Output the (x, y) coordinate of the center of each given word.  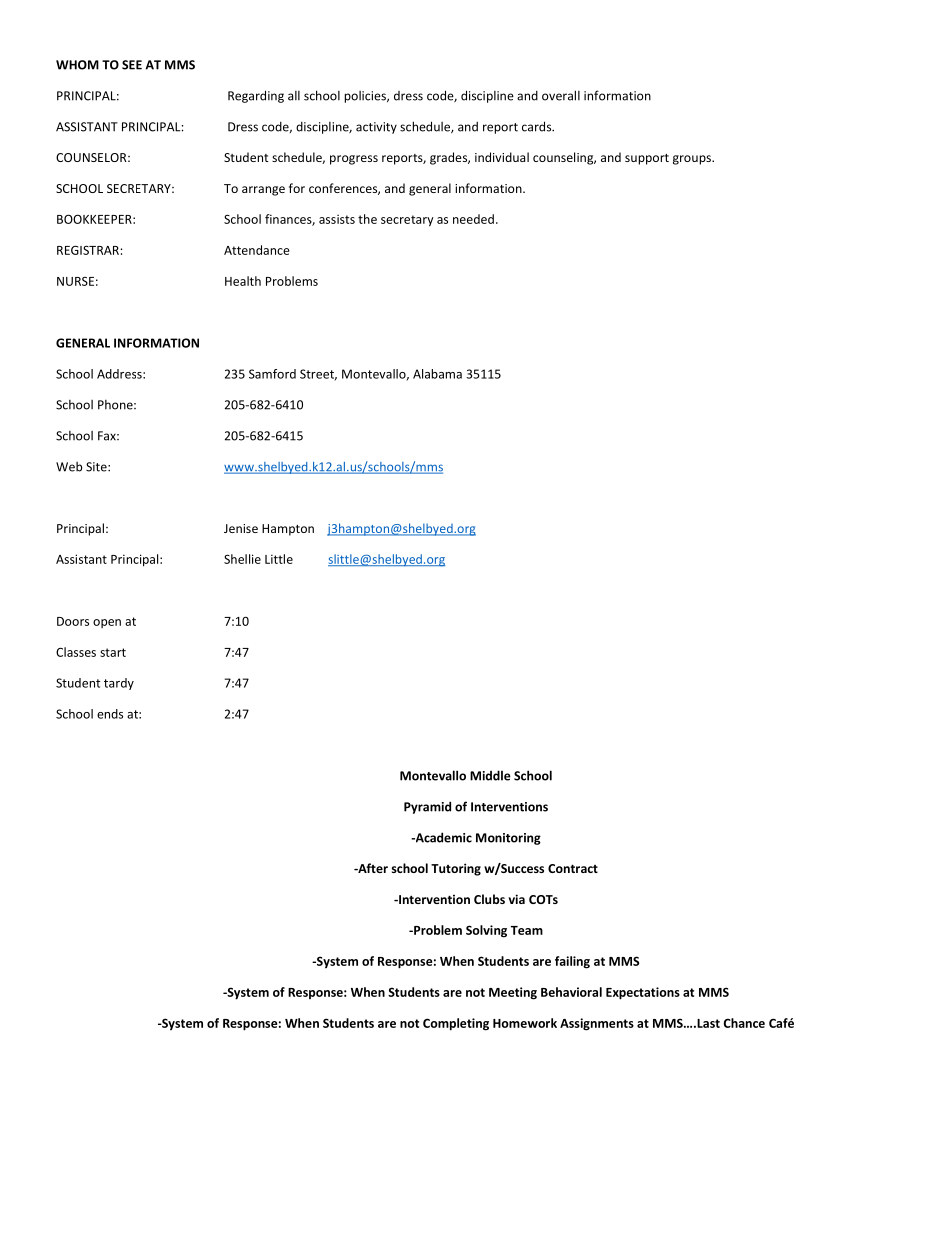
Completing (456, 1024)
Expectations (643, 993)
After (372, 868)
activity (376, 128)
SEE (132, 65)
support (647, 159)
